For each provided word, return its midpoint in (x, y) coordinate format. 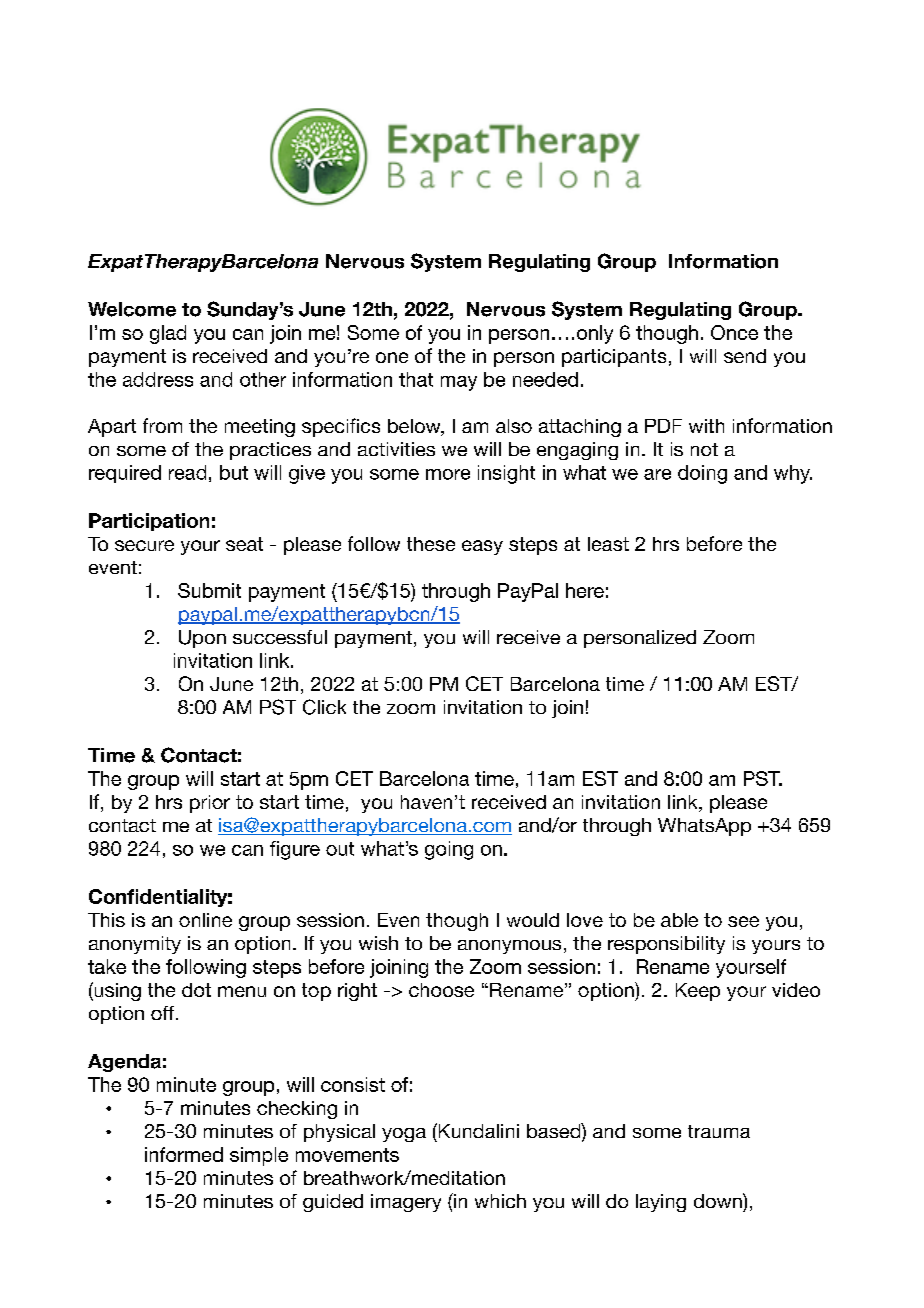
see (743, 921)
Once (734, 332)
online (205, 920)
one (392, 357)
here (585, 590)
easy (482, 547)
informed (184, 1154)
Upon (202, 639)
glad (168, 334)
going (449, 850)
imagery (406, 1203)
